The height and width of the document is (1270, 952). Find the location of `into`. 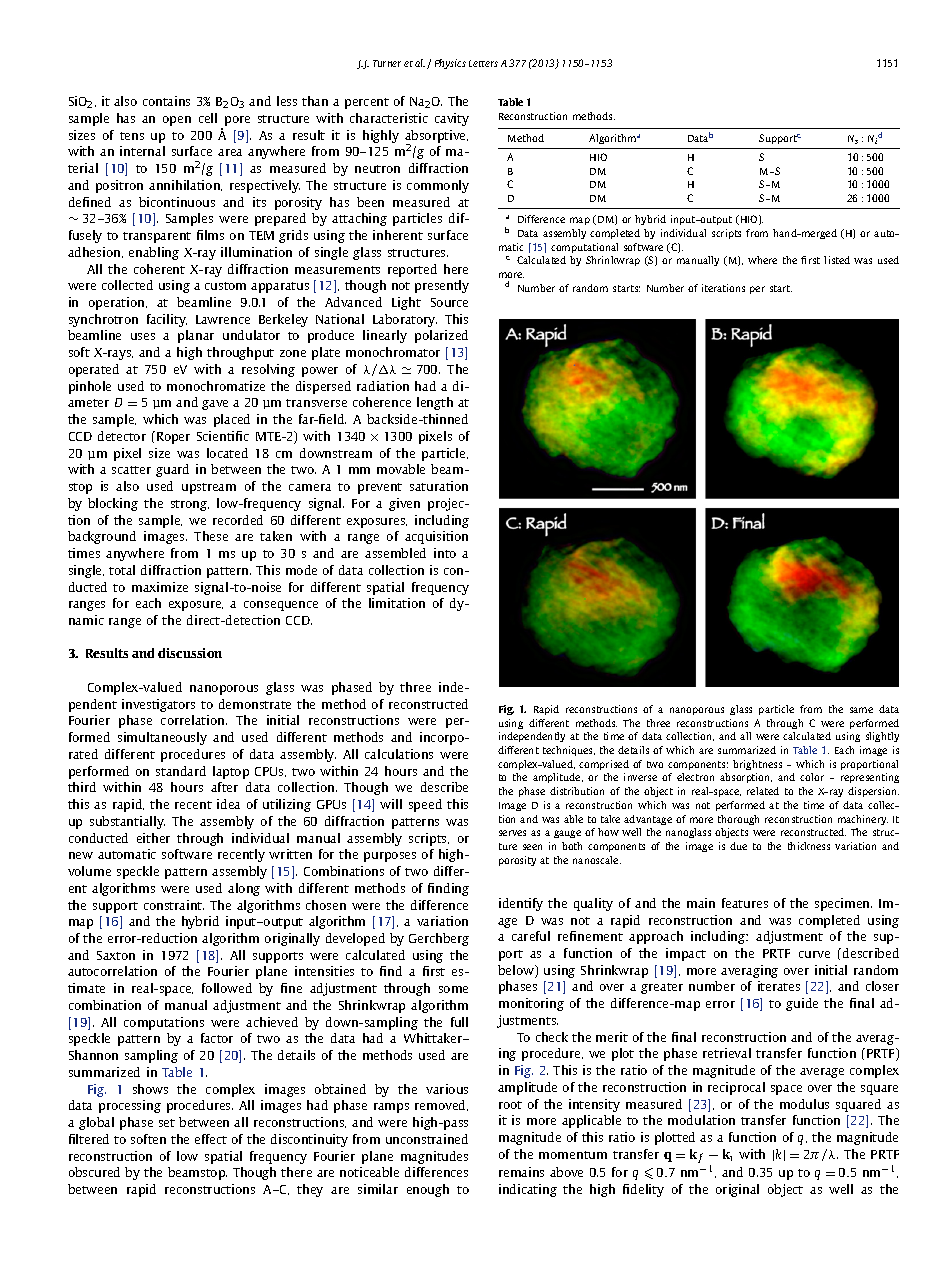

into is located at coordinates (445, 553).
